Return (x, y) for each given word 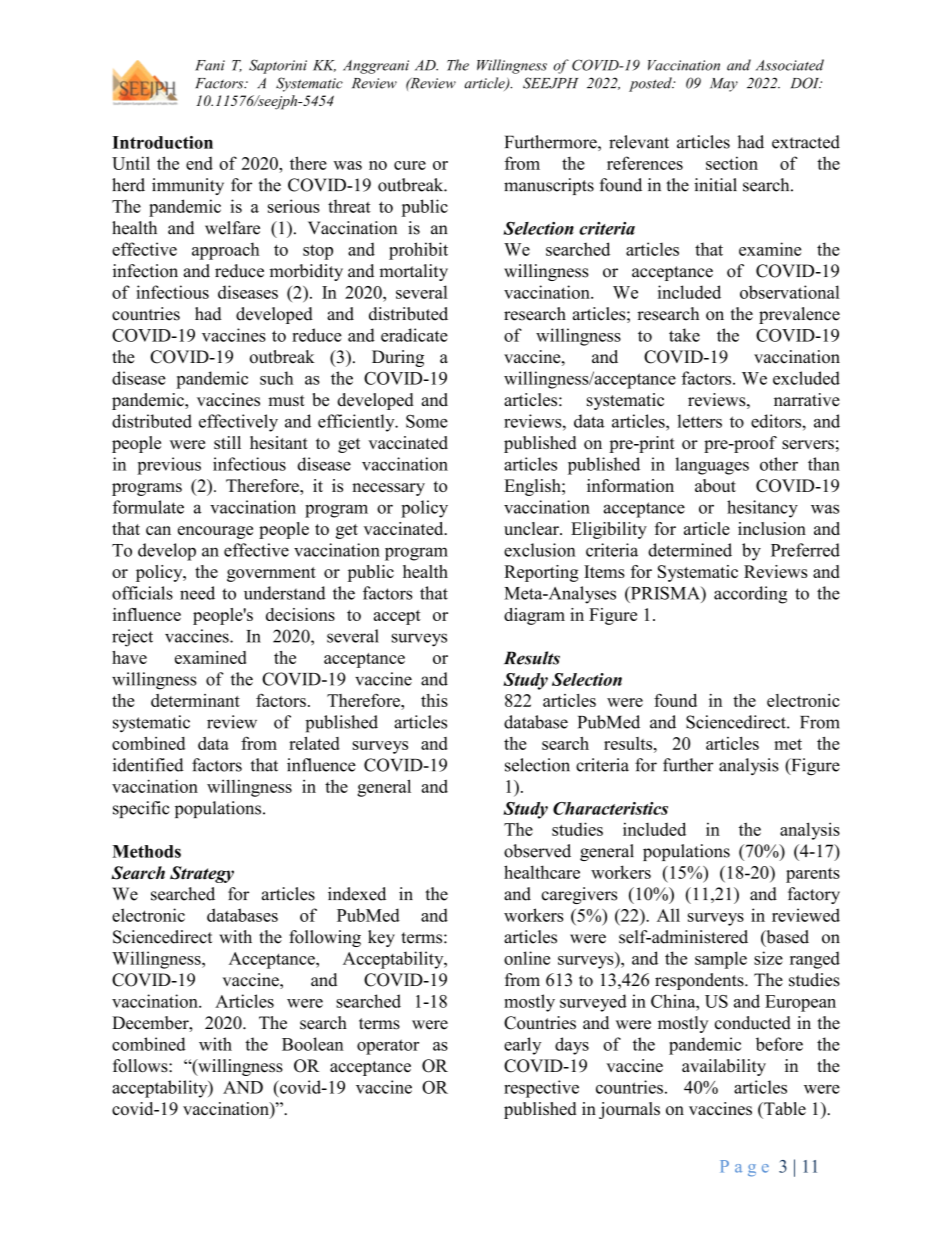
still (227, 442)
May (724, 85)
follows (141, 1066)
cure (410, 165)
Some (427, 421)
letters (699, 421)
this (434, 700)
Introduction (162, 142)
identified (148, 765)
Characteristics (610, 808)
